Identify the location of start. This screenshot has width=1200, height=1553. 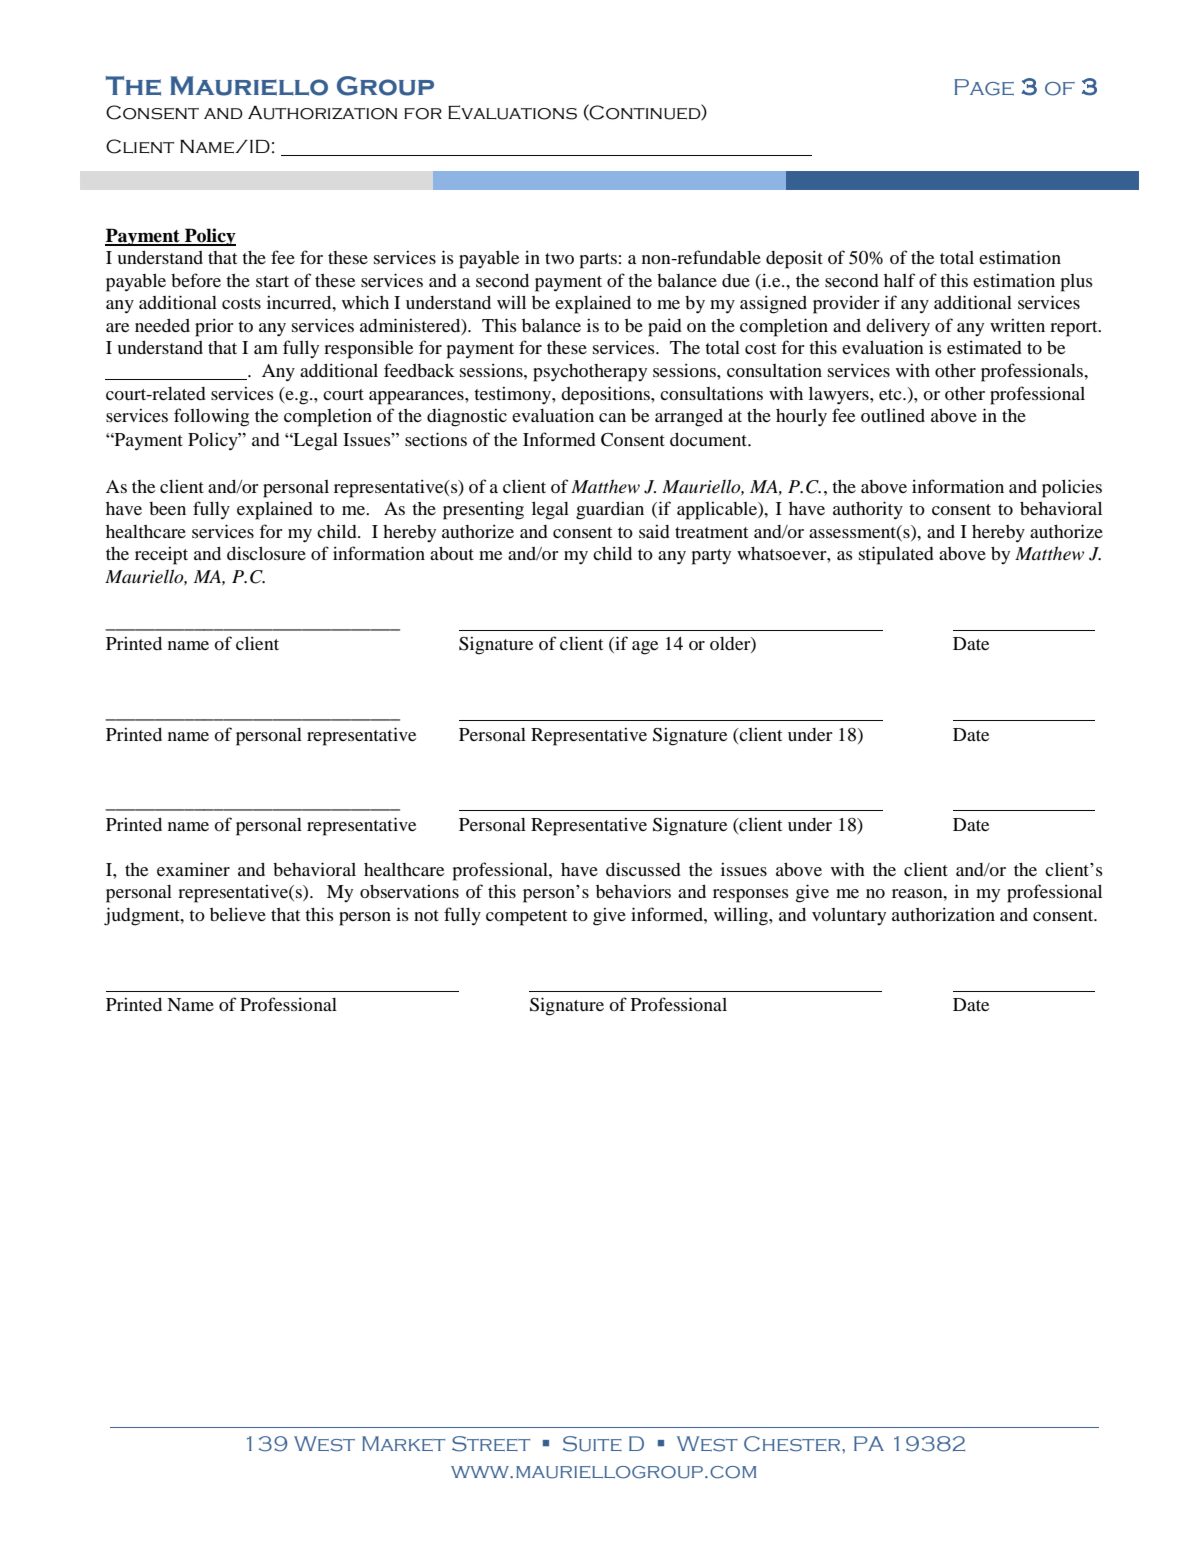
(272, 281).
